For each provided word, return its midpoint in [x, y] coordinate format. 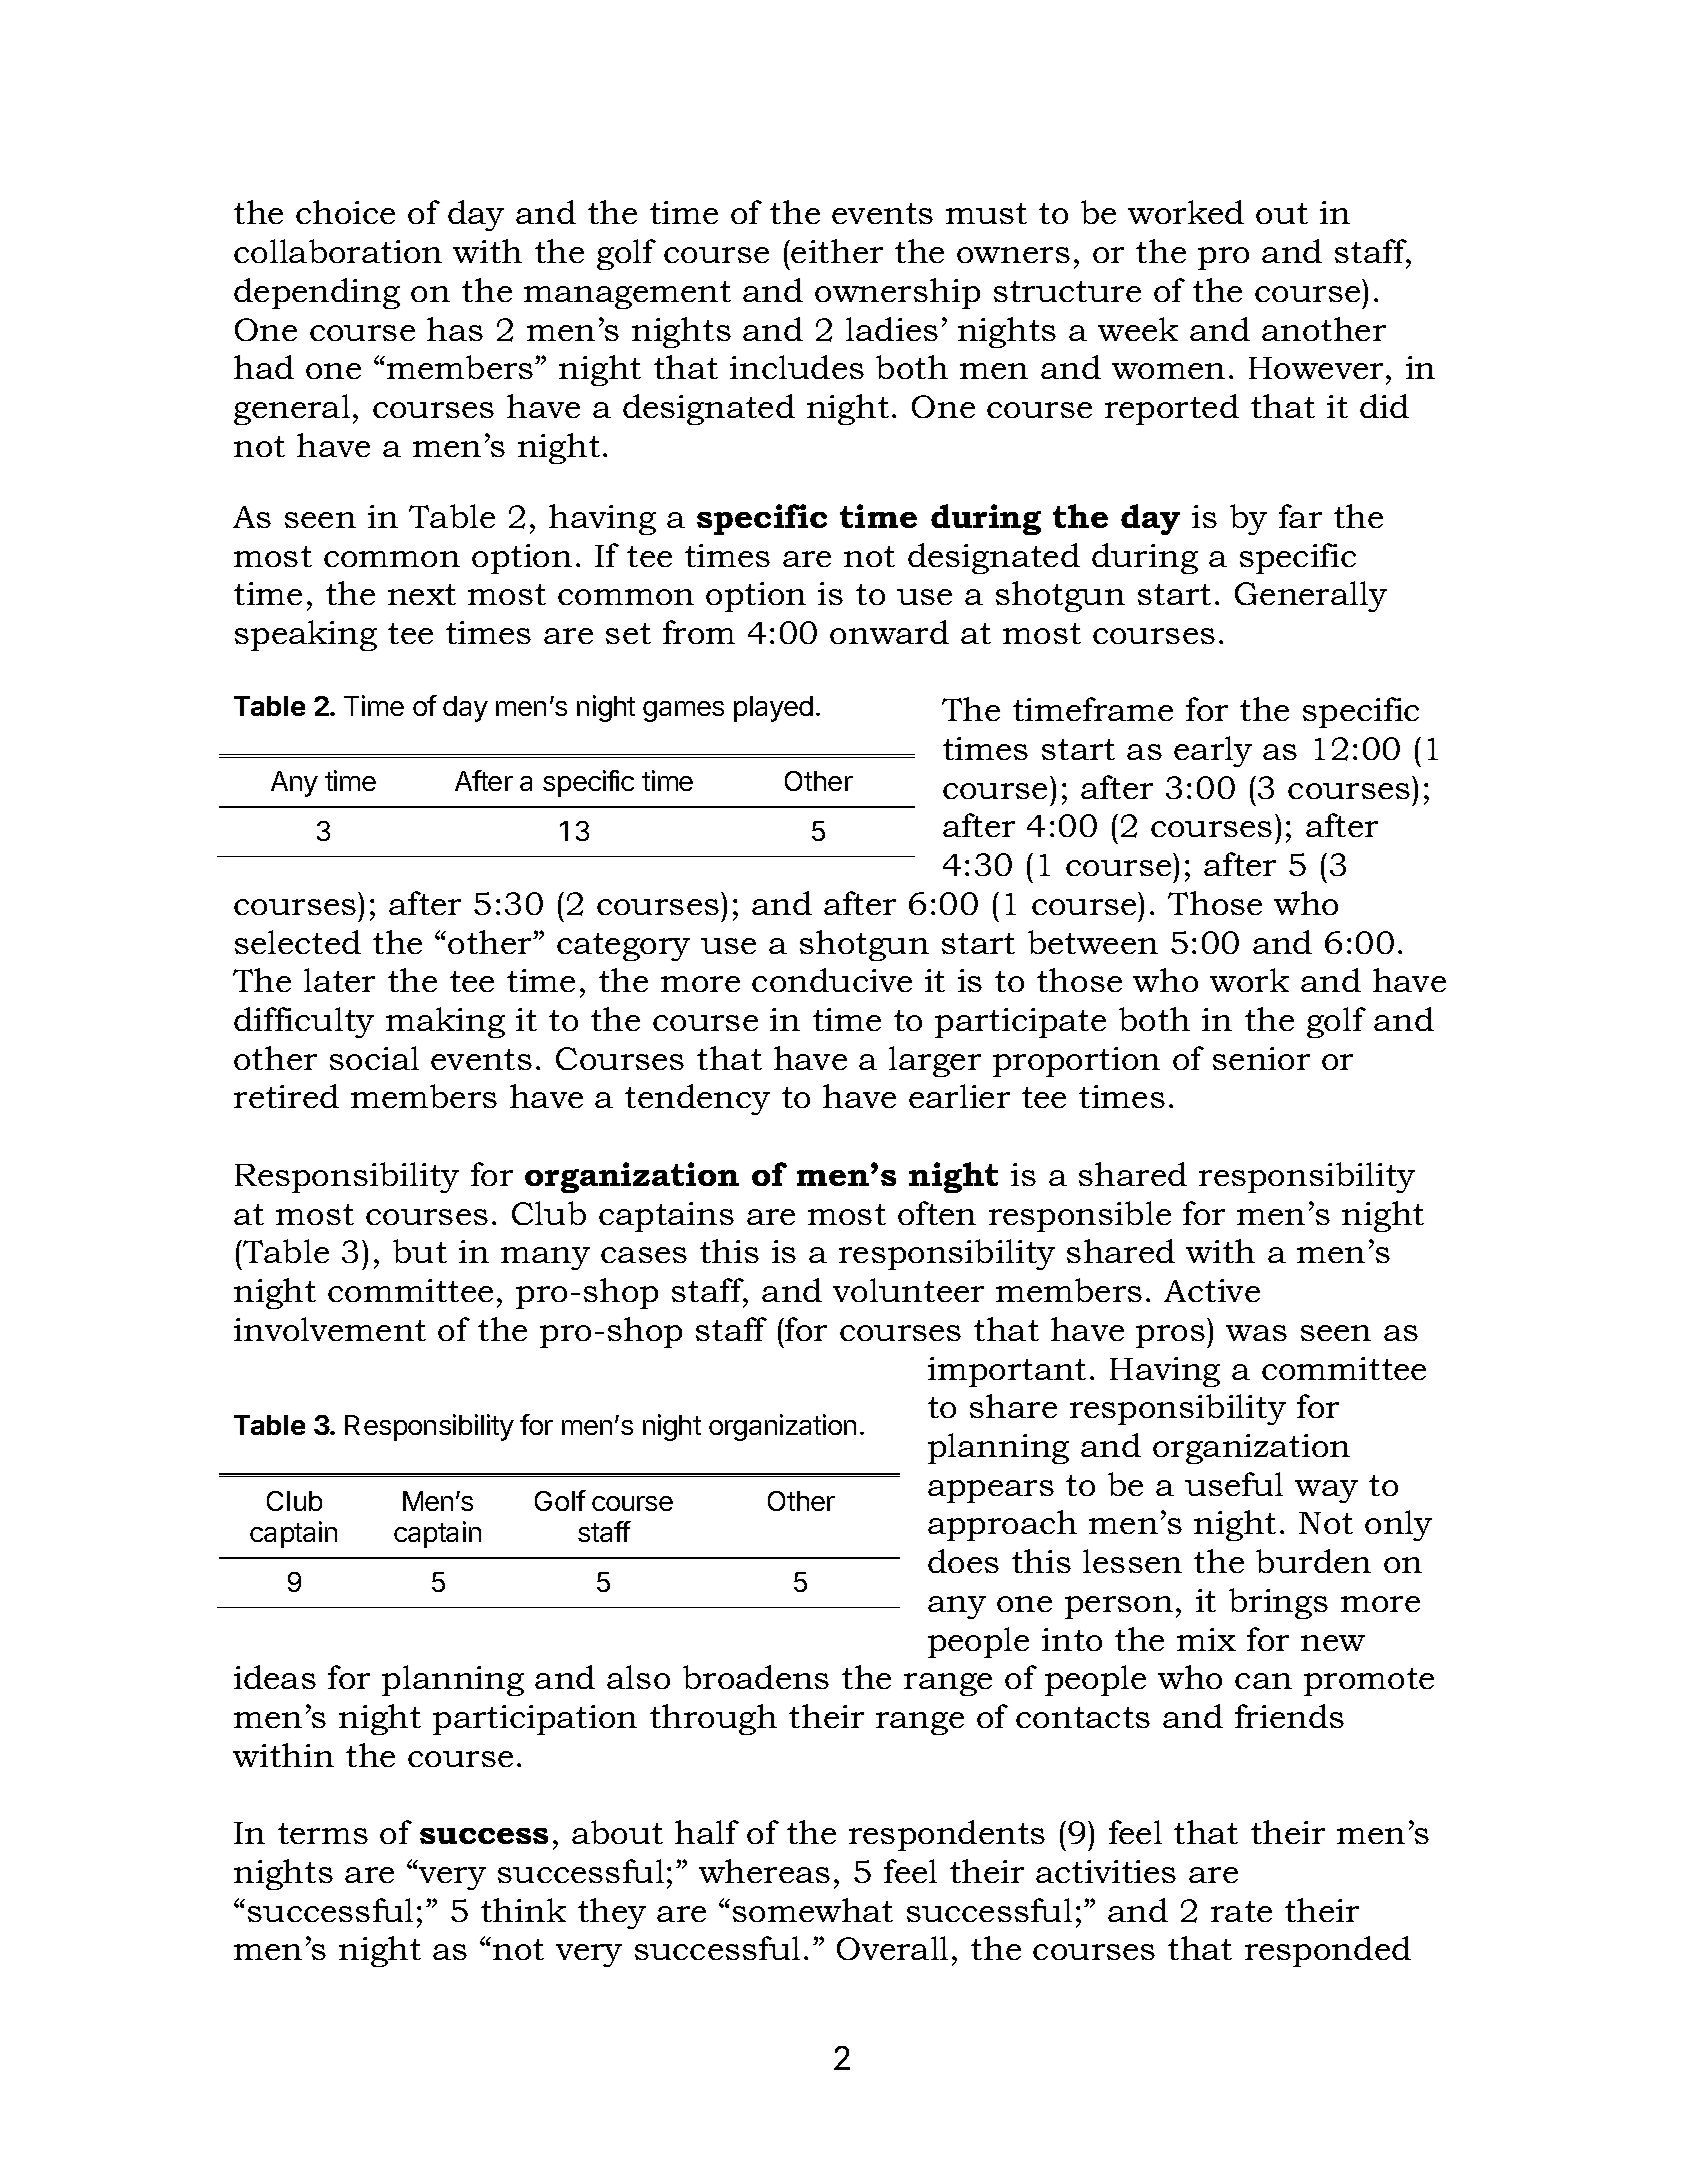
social [374, 1058]
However [1316, 368]
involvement [330, 1329]
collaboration [338, 251]
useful [1234, 1484]
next [422, 594]
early [1213, 751]
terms [323, 1833]
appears [991, 1491]
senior [1261, 1058]
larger [935, 1061]
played [773, 709]
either [837, 251]
